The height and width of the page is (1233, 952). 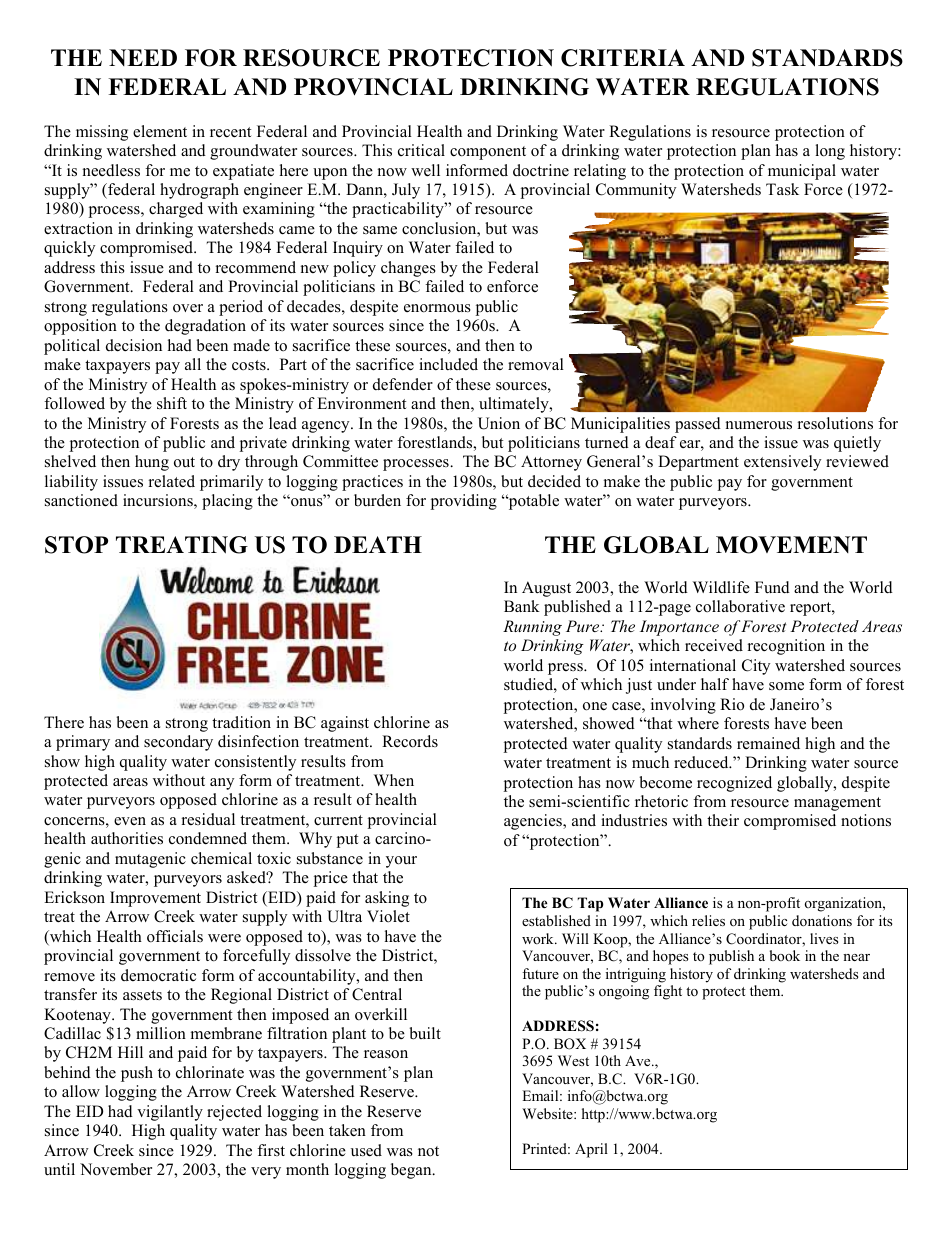 What do you see at coordinates (170, 1113) in the page?
I see `vigilantly` at bounding box center [170, 1113].
